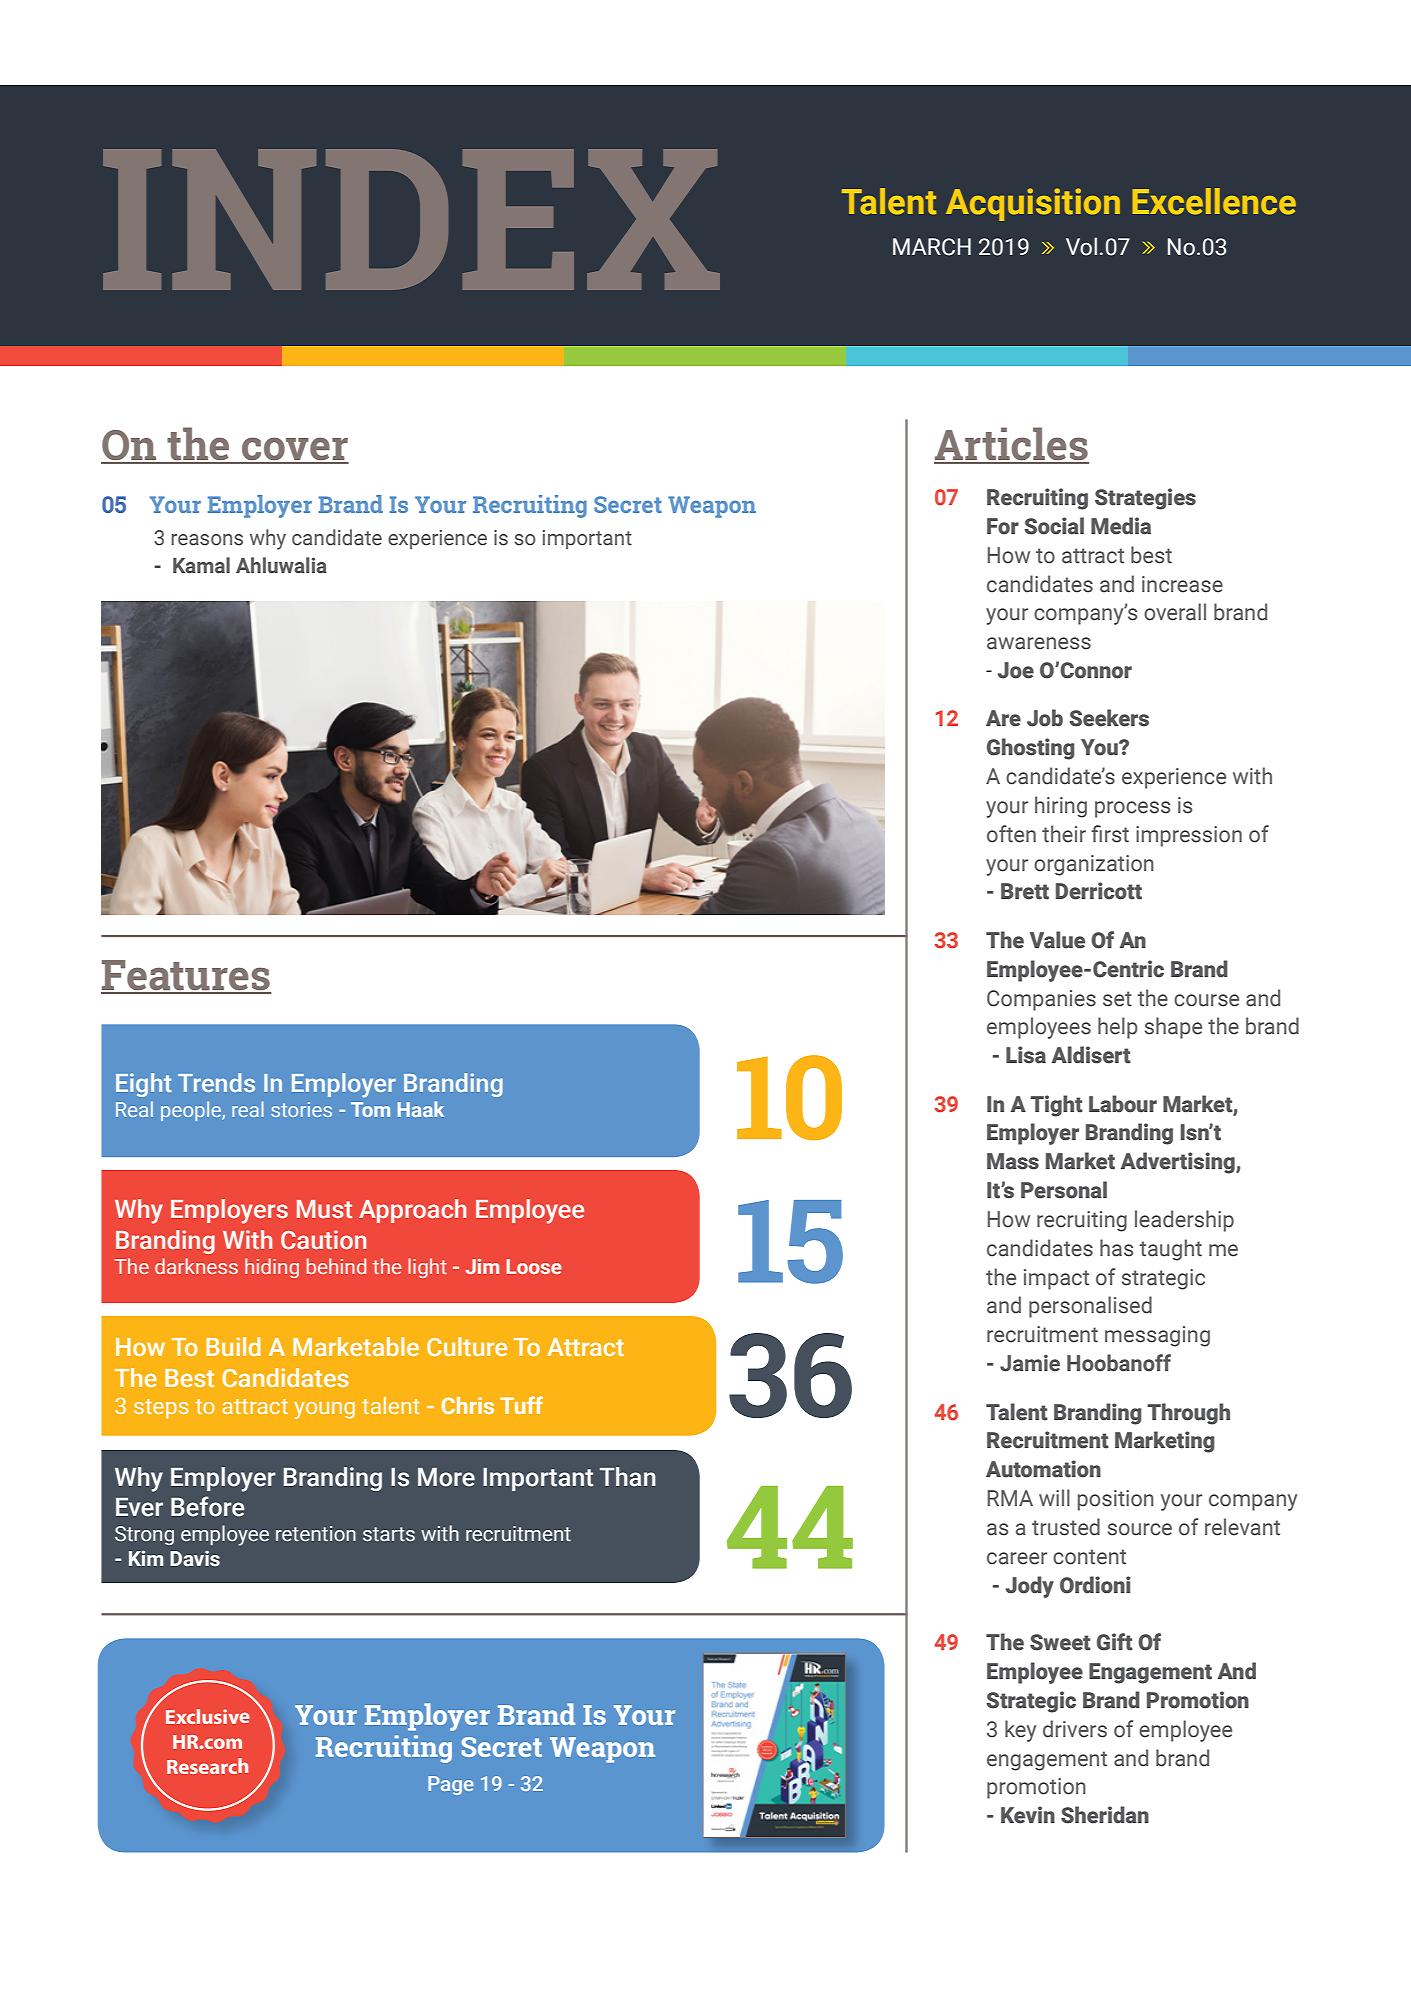  I want to click on Lisa, so click(1026, 1055).
